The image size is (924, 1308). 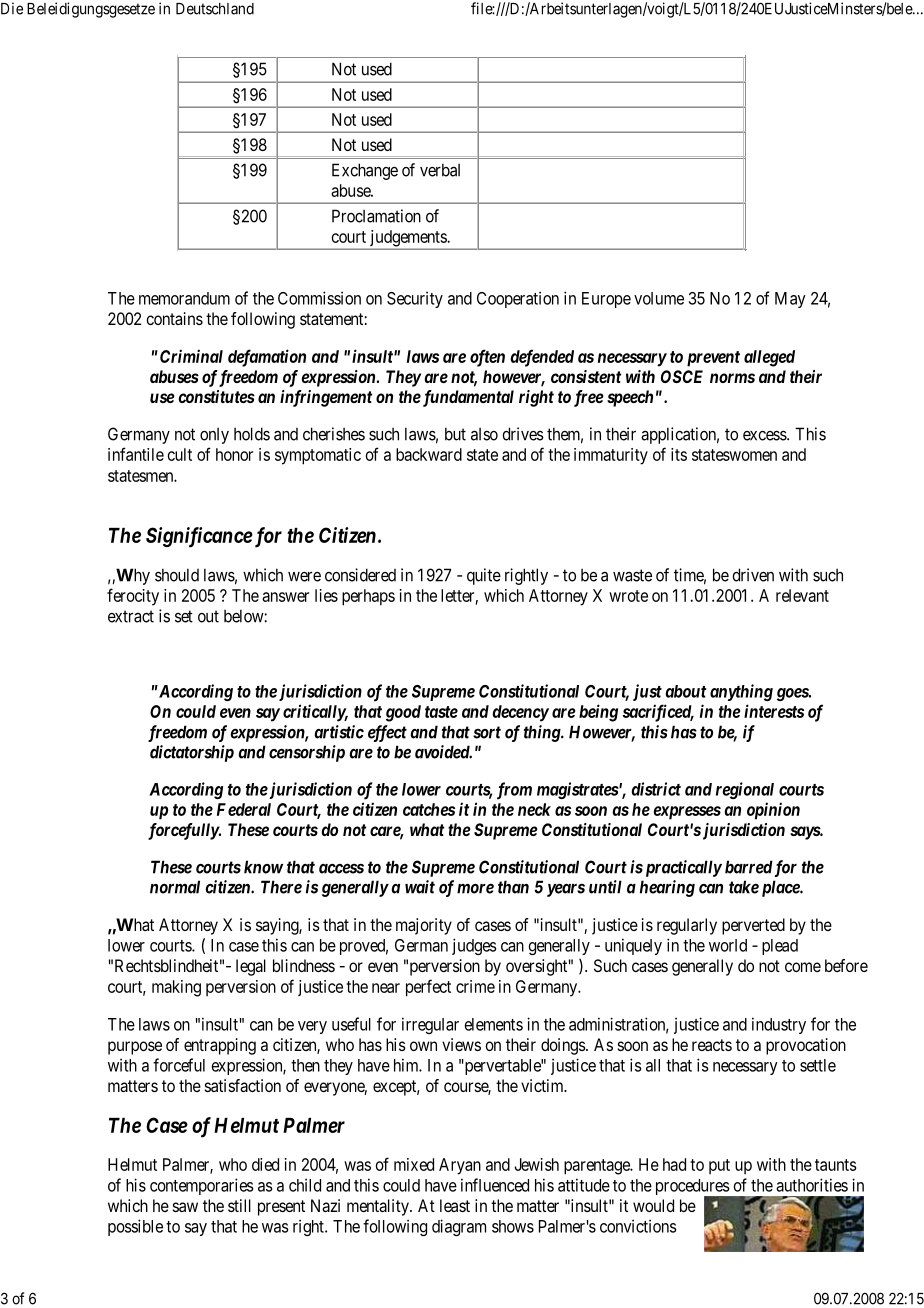 I want to click on contemporaries, so click(x=202, y=1186).
